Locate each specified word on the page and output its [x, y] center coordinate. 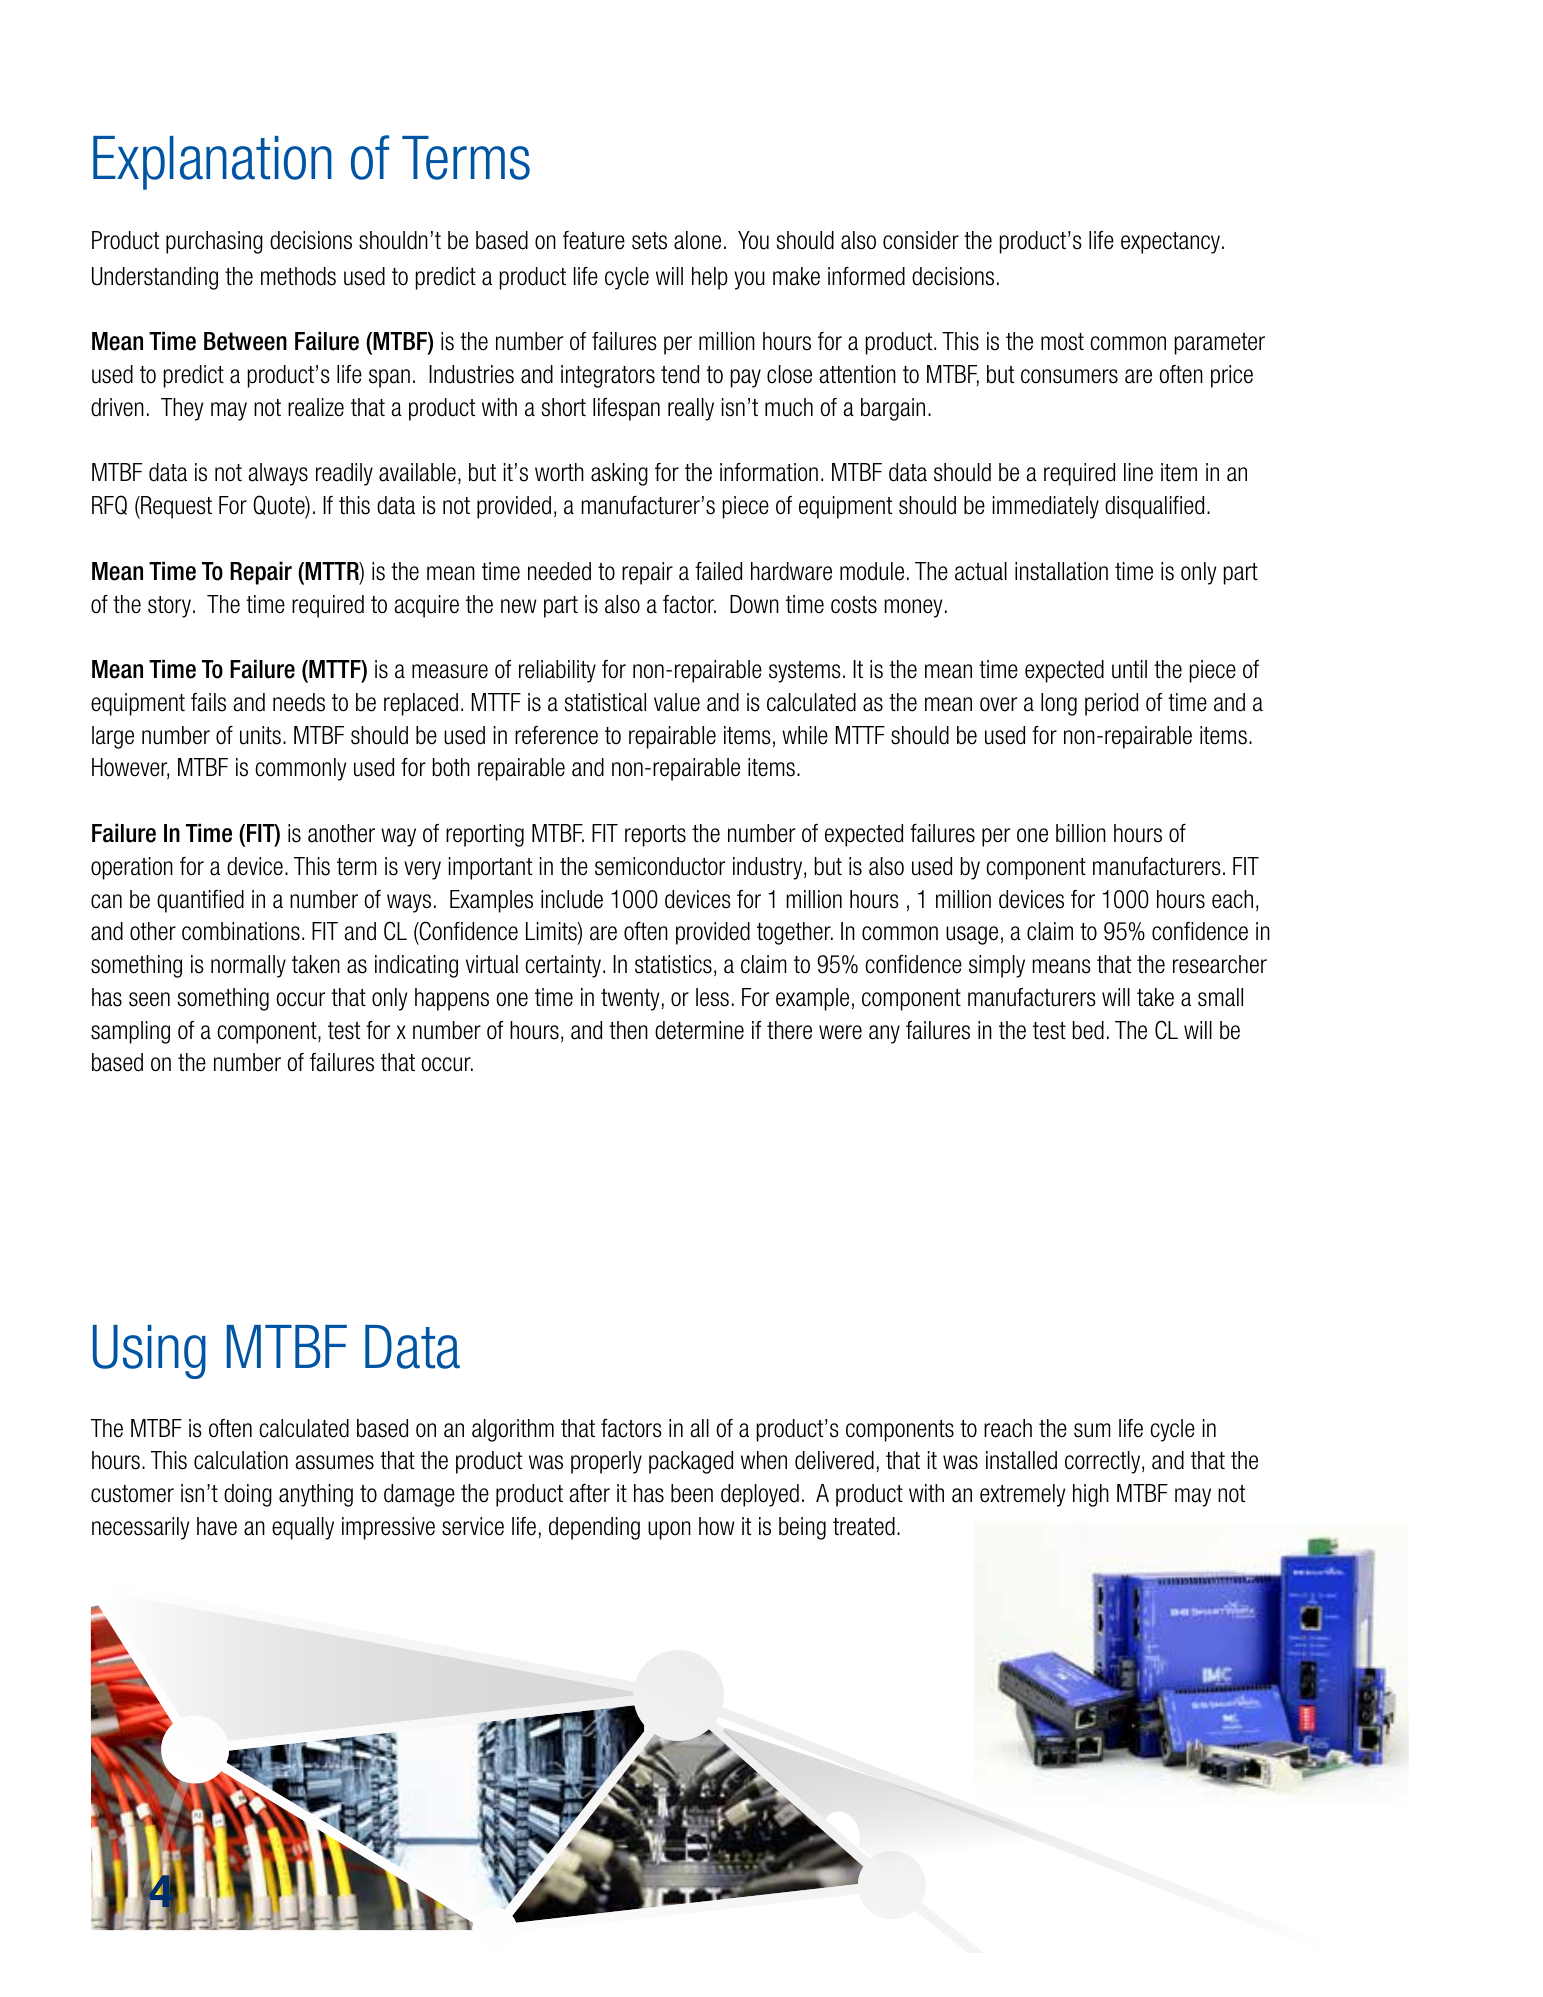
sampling [130, 1032]
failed [718, 571]
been [692, 1493]
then [628, 1030]
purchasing [214, 242]
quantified [200, 901]
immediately [1046, 507]
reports [655, 836]
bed [1088, 1030]
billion [1081, 833]
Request [175, 507]
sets [649, 241]
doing [248, 1495]
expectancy [1172, 243]
